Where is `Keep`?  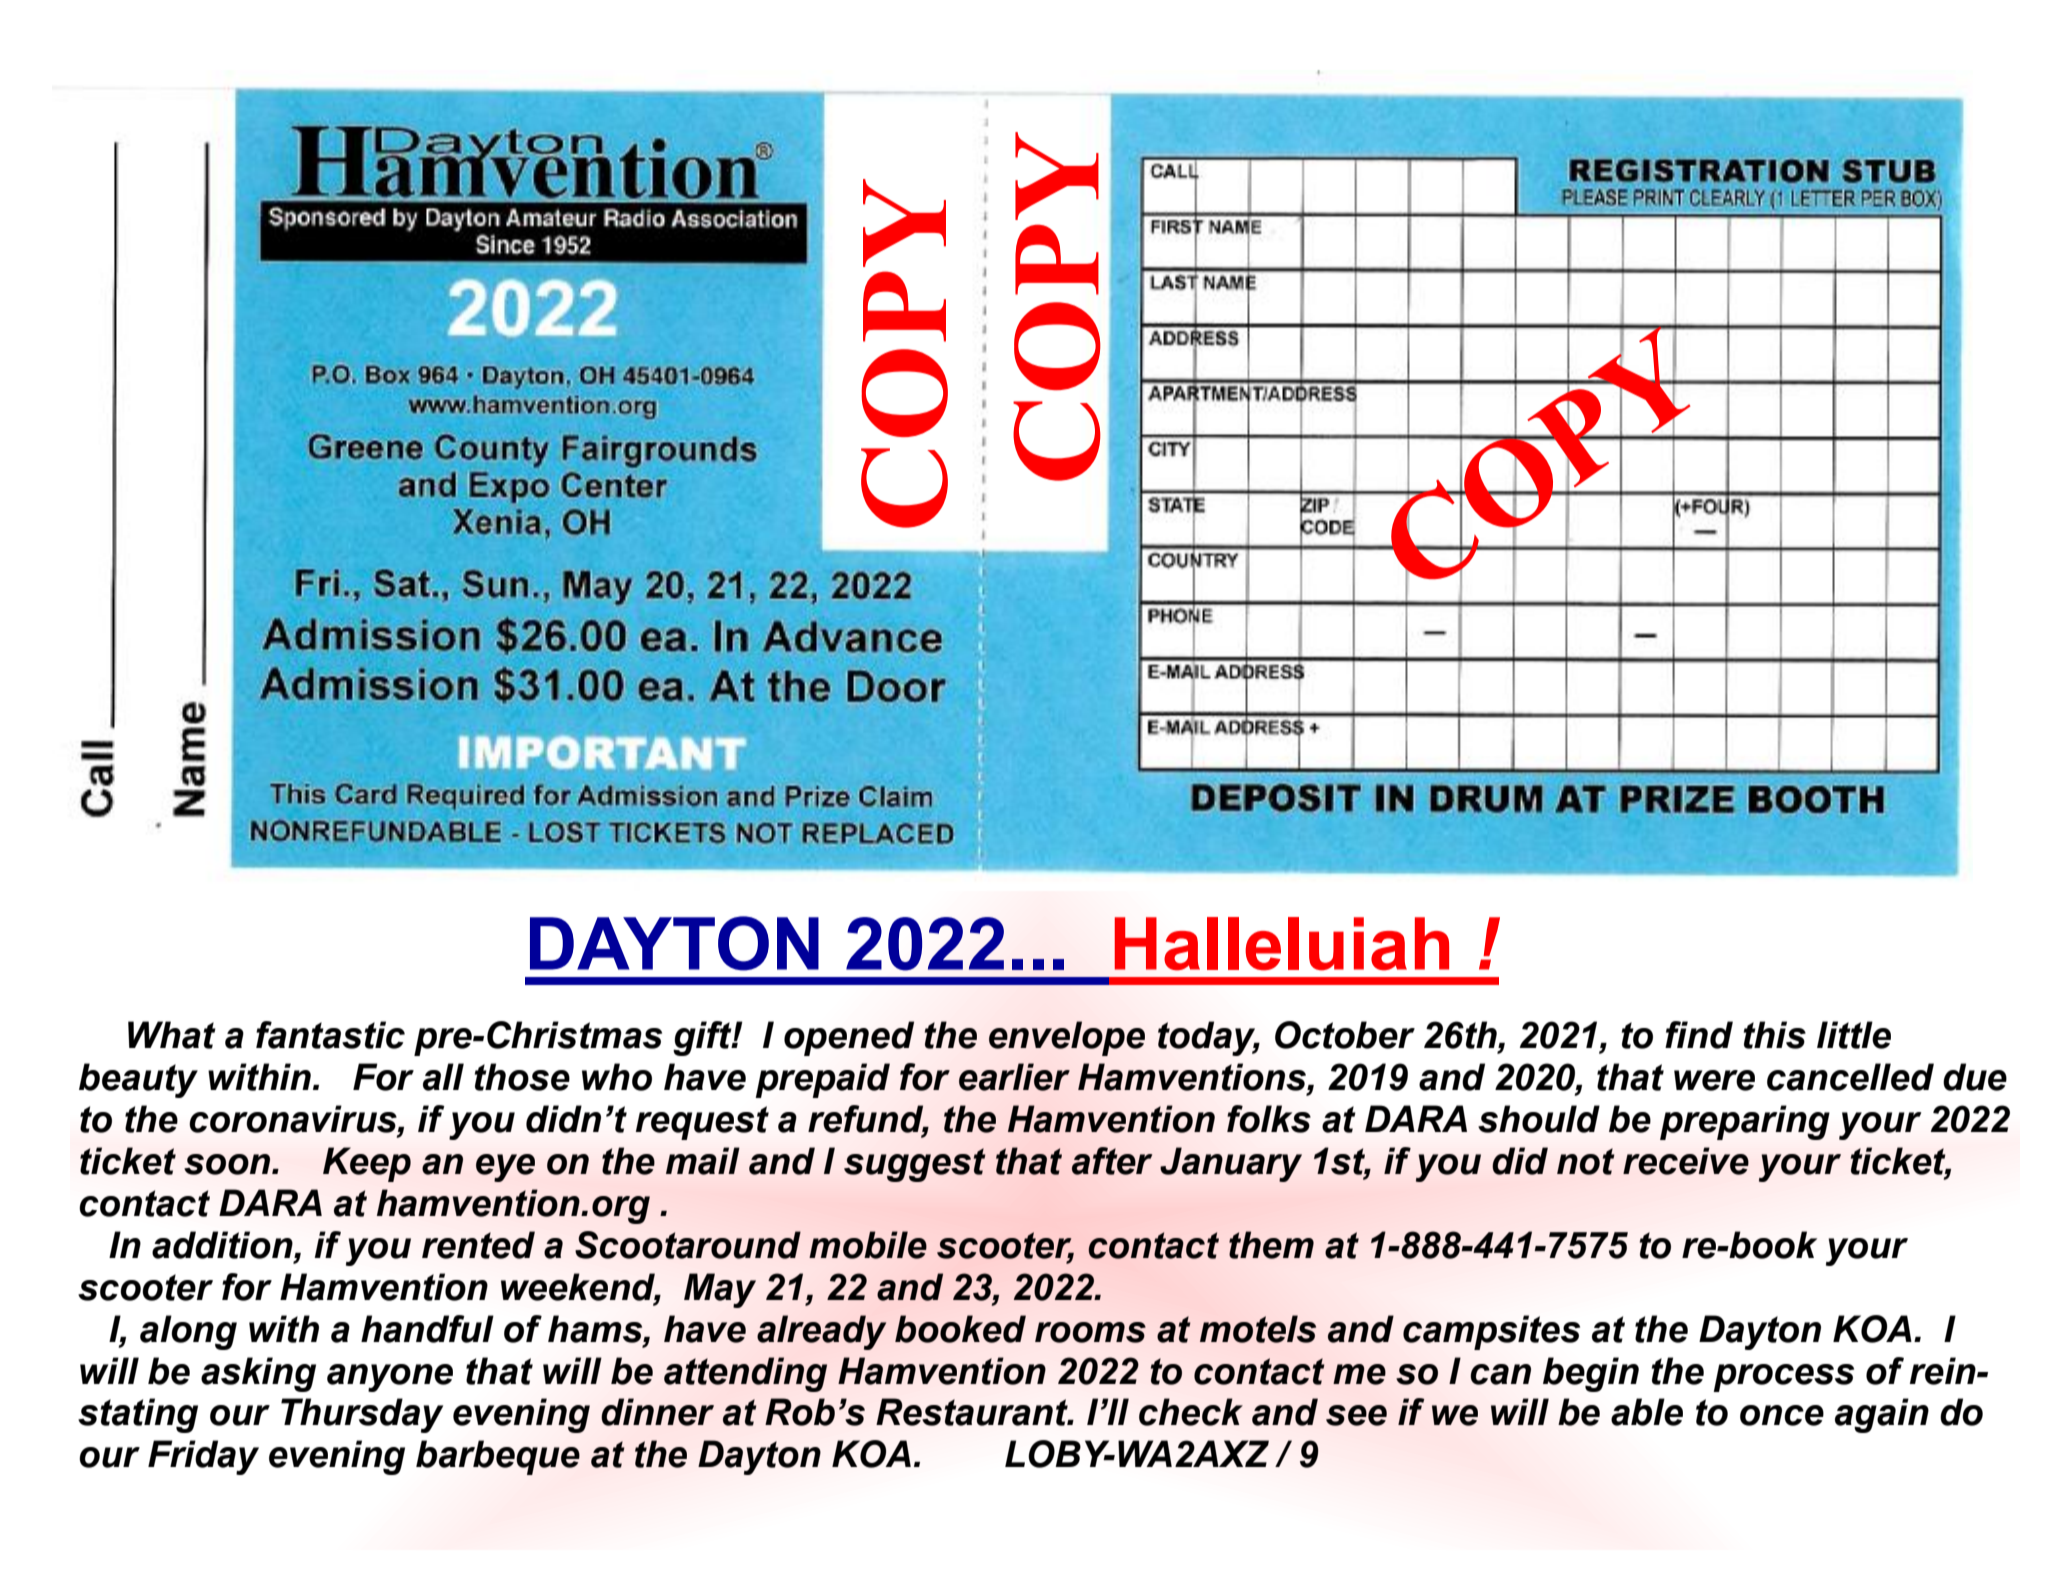 Keep is located at coordinates (367, 1164).
